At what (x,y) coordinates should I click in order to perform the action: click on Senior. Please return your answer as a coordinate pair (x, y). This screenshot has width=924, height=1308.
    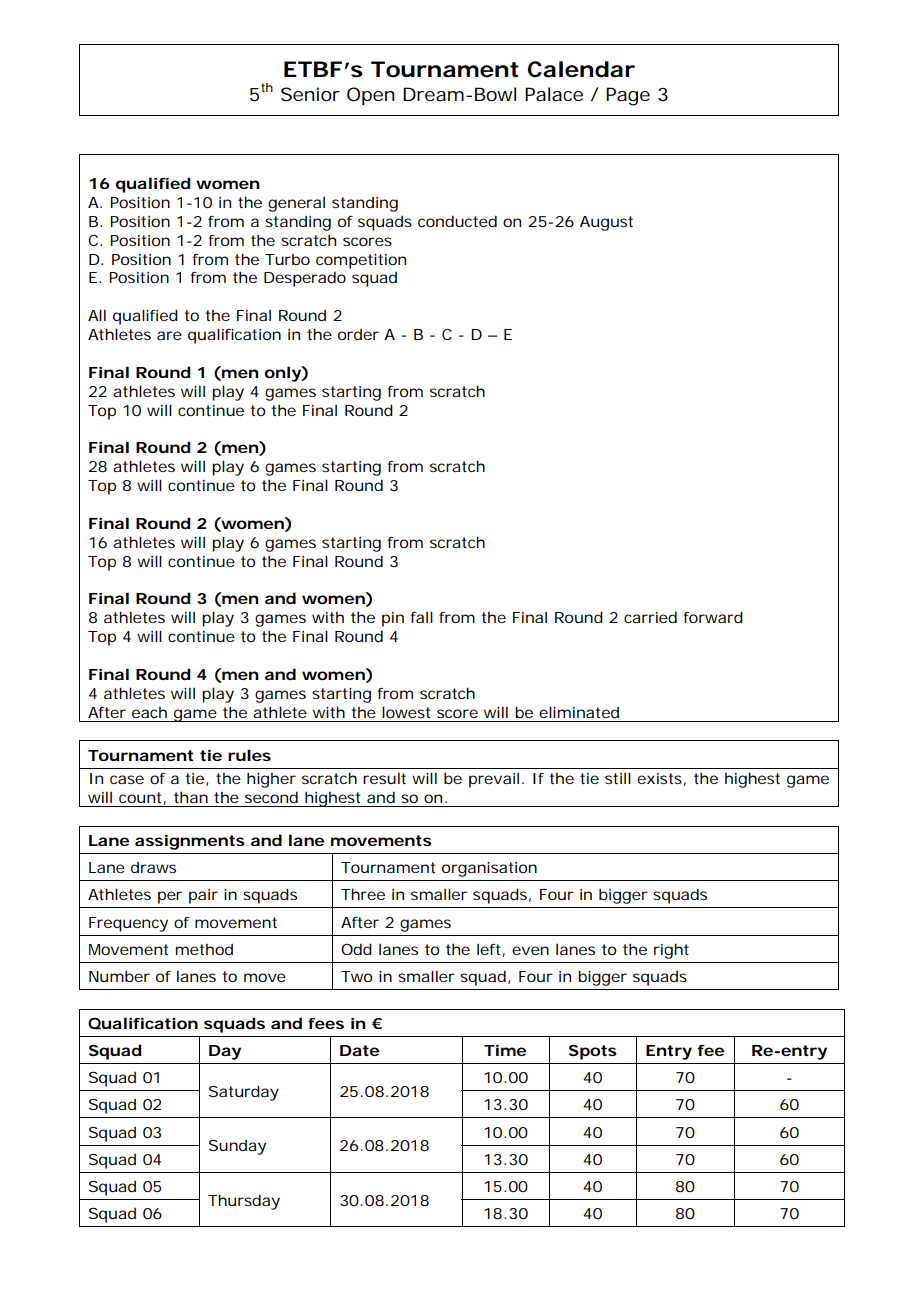
    Looking at the image, I should click on (310, 94).
